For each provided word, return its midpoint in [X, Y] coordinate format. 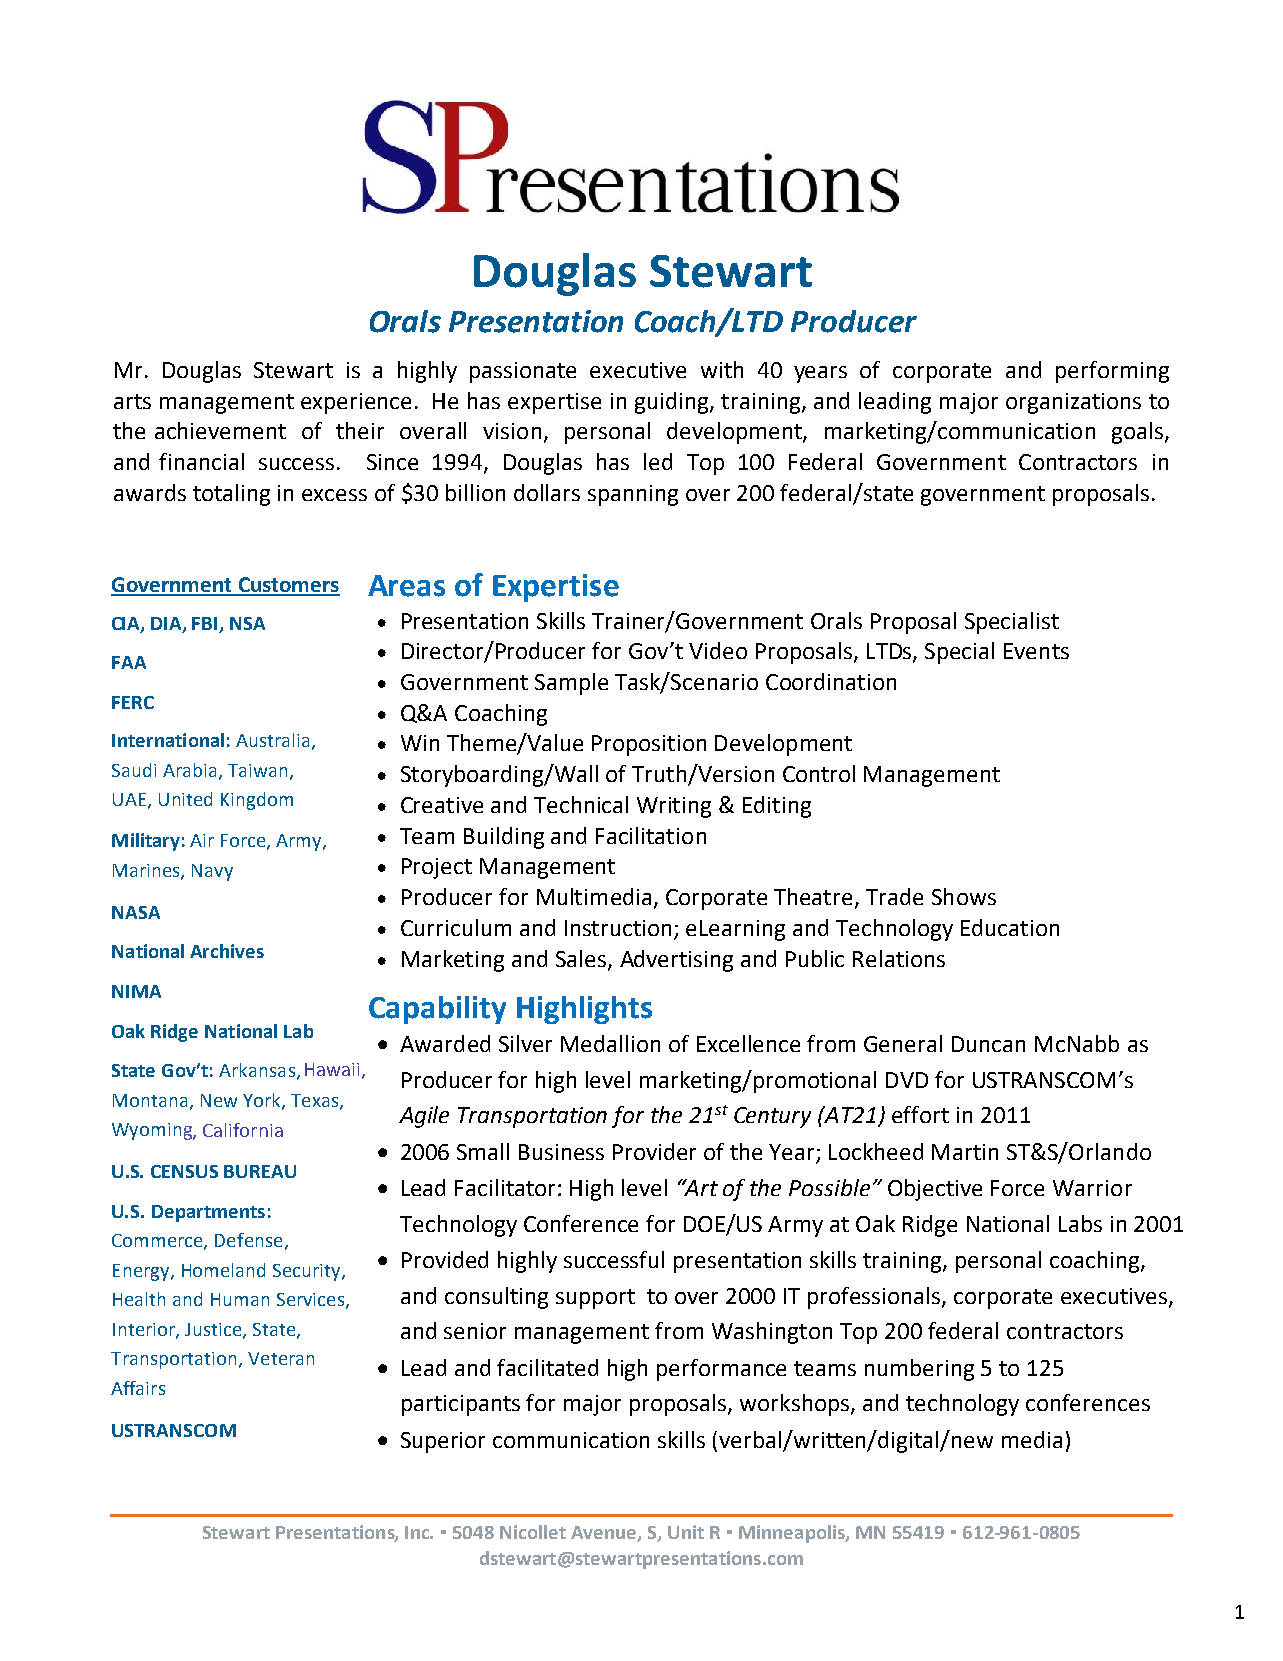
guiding [673, 403]
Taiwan [257, 770]
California [243, 1130]
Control [819, 773]
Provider [654, 1151]
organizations [1073, 403]
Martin [965, 1152]
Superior [443, 1442]
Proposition [649, 745]
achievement [220, 430]
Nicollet [533, 1532]
